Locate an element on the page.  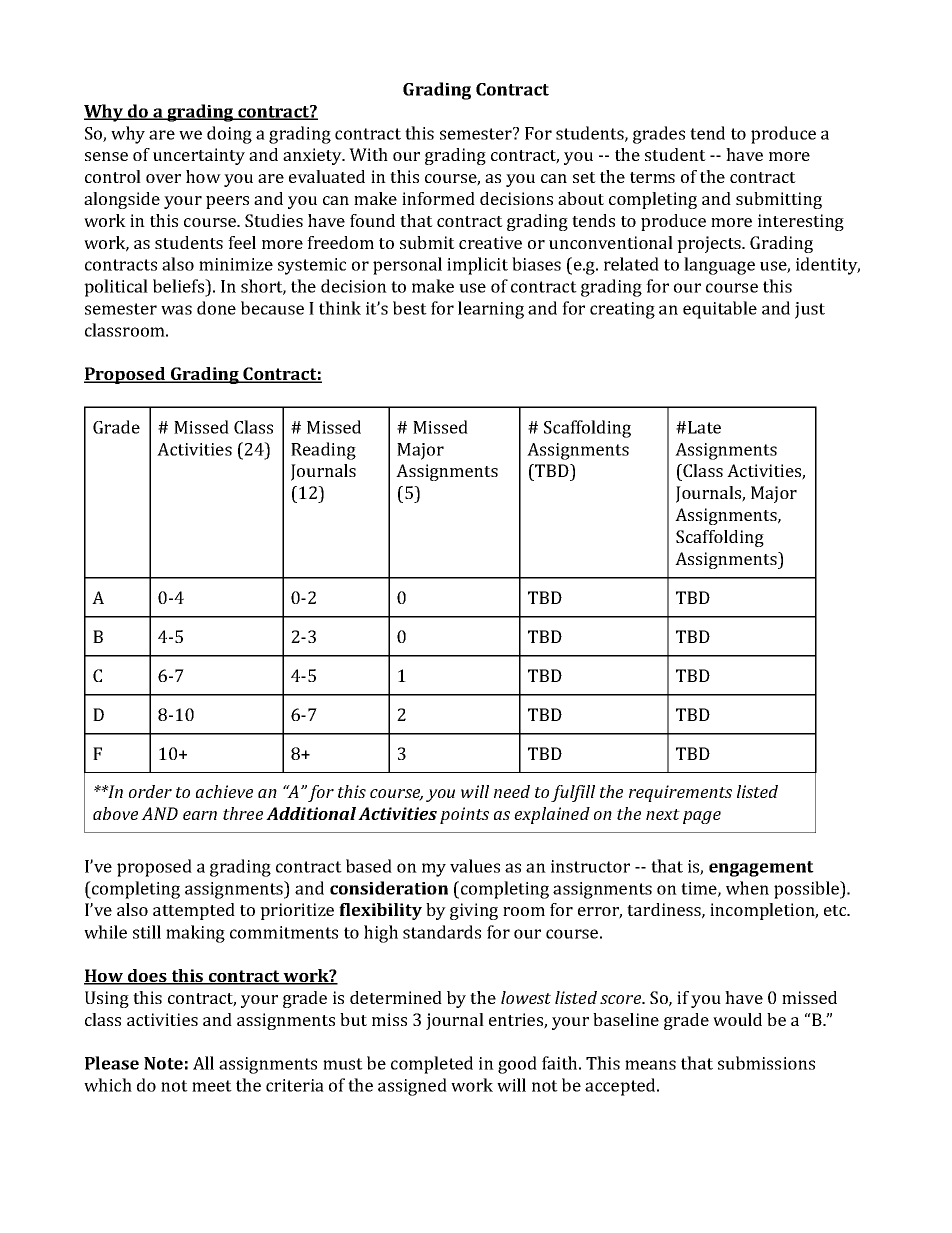
need is located at coordinates (512, 791).
